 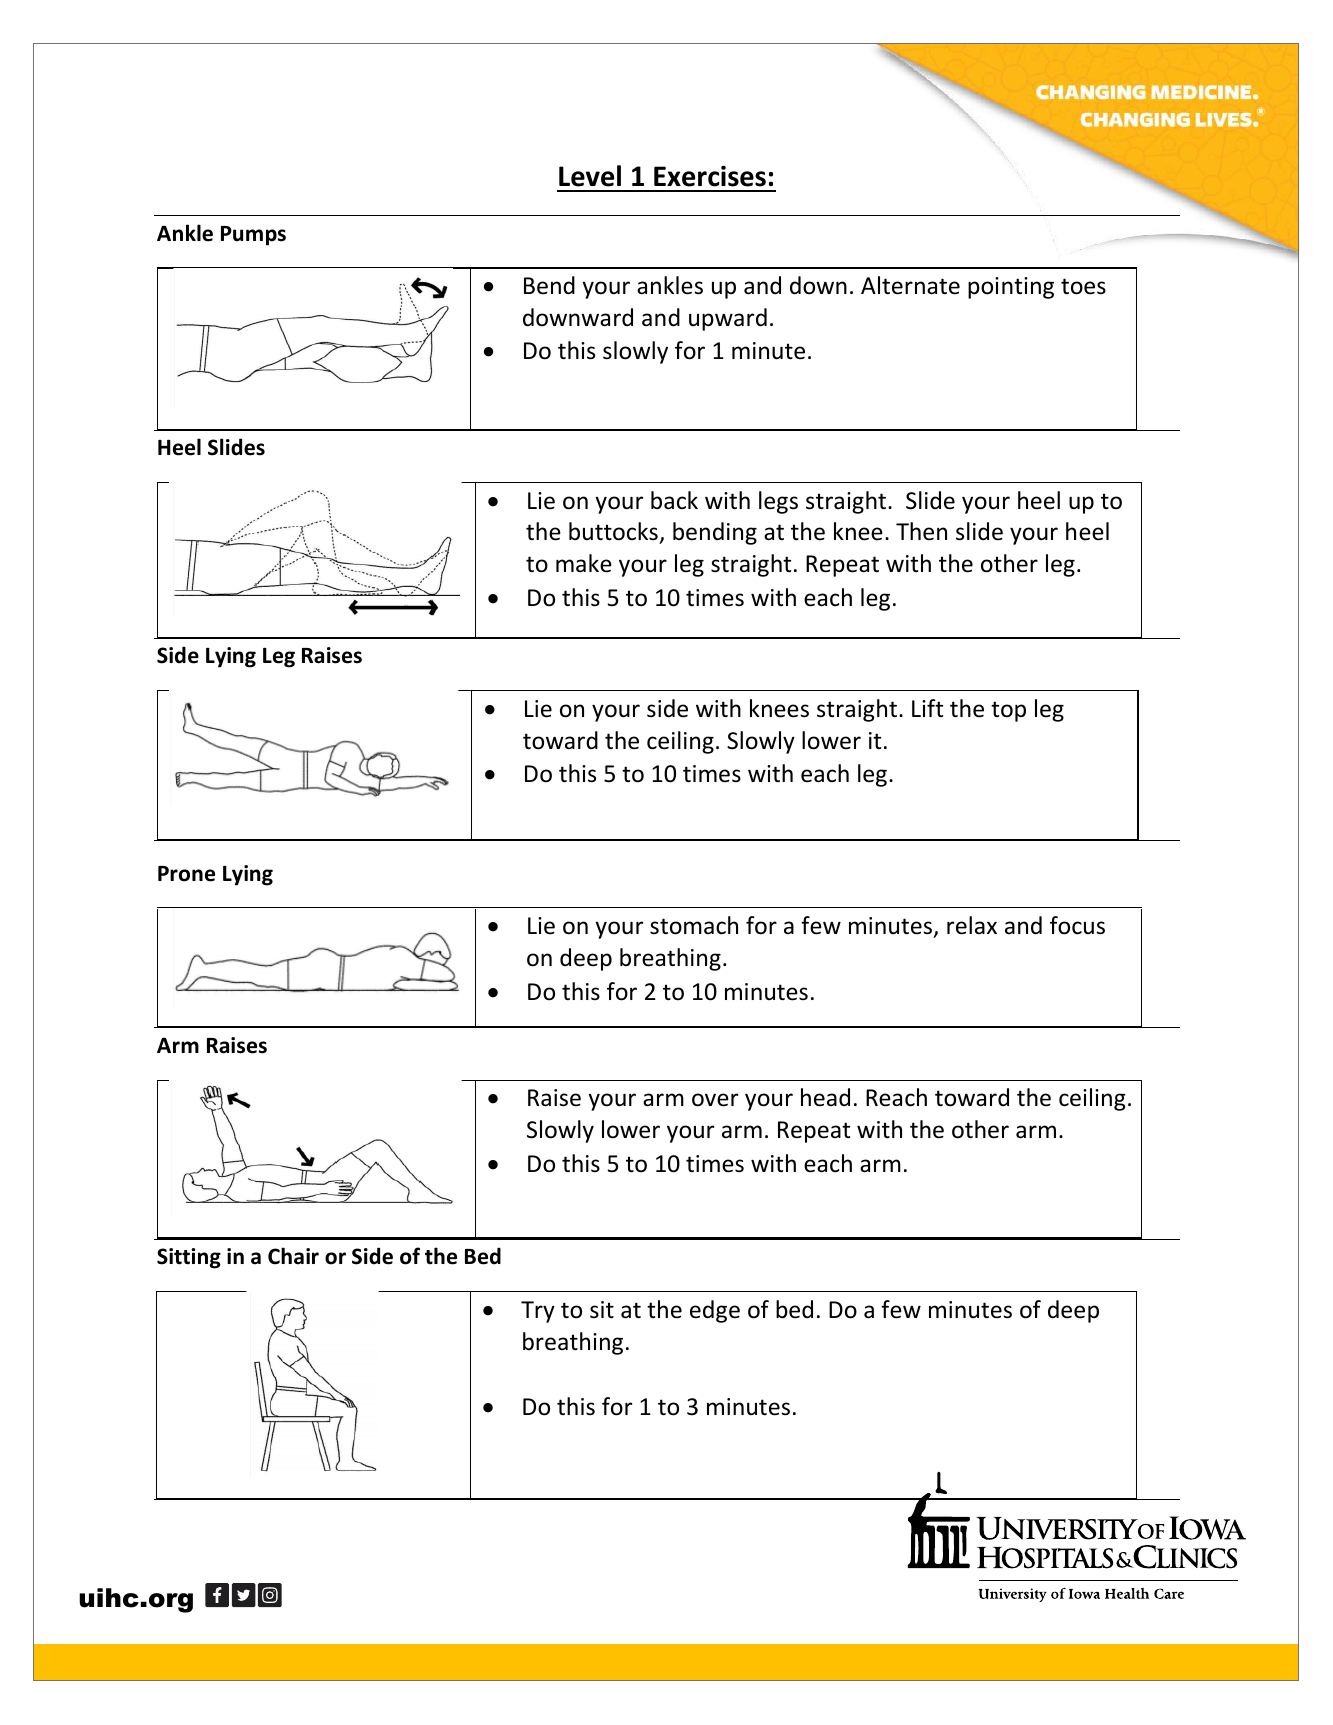 I want to click on buttocks, so click(x=614, y=533).
